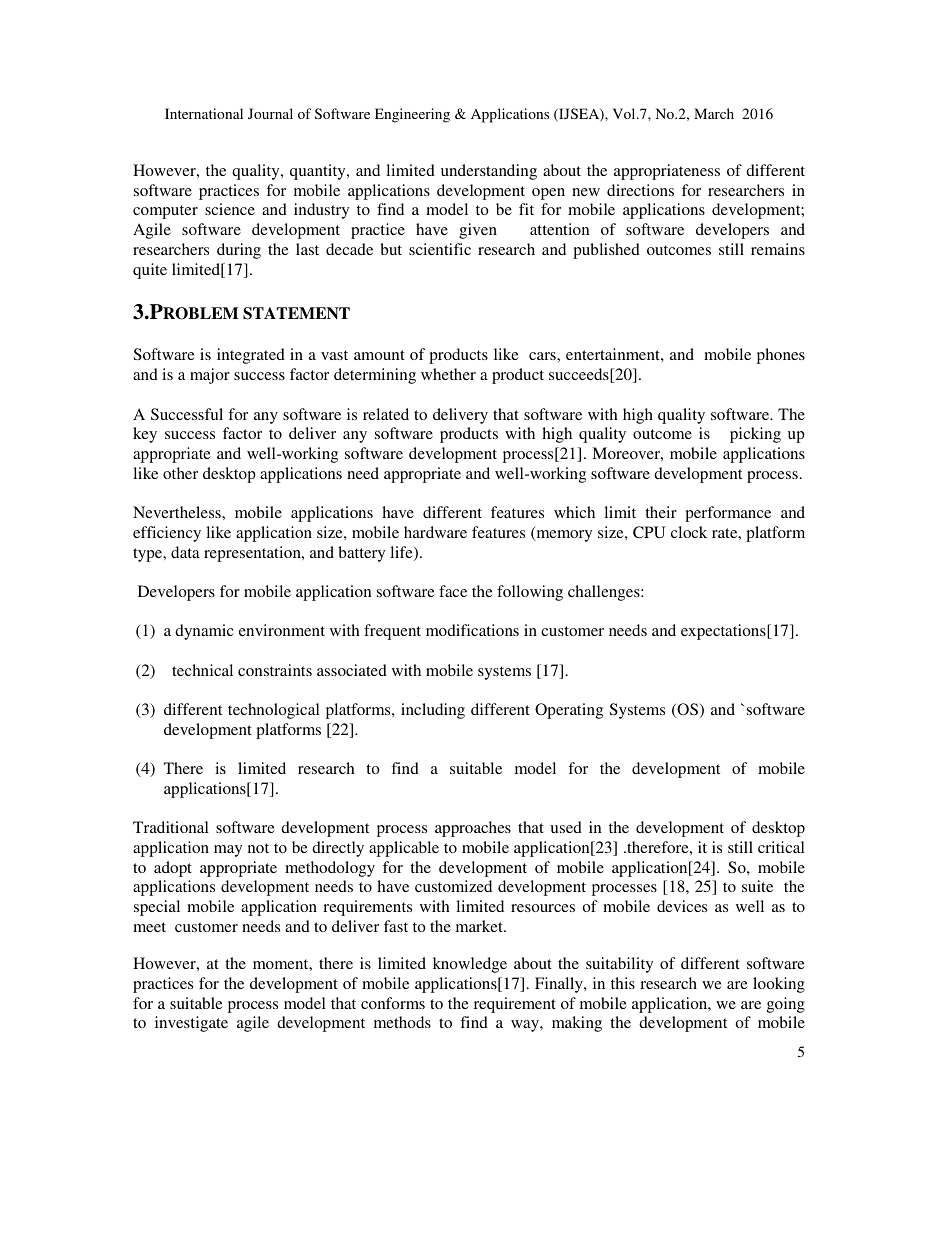 This page has width=952, height=1233. Describe the element at coordinates (204, 113) in the page. I see `International` at that location.
